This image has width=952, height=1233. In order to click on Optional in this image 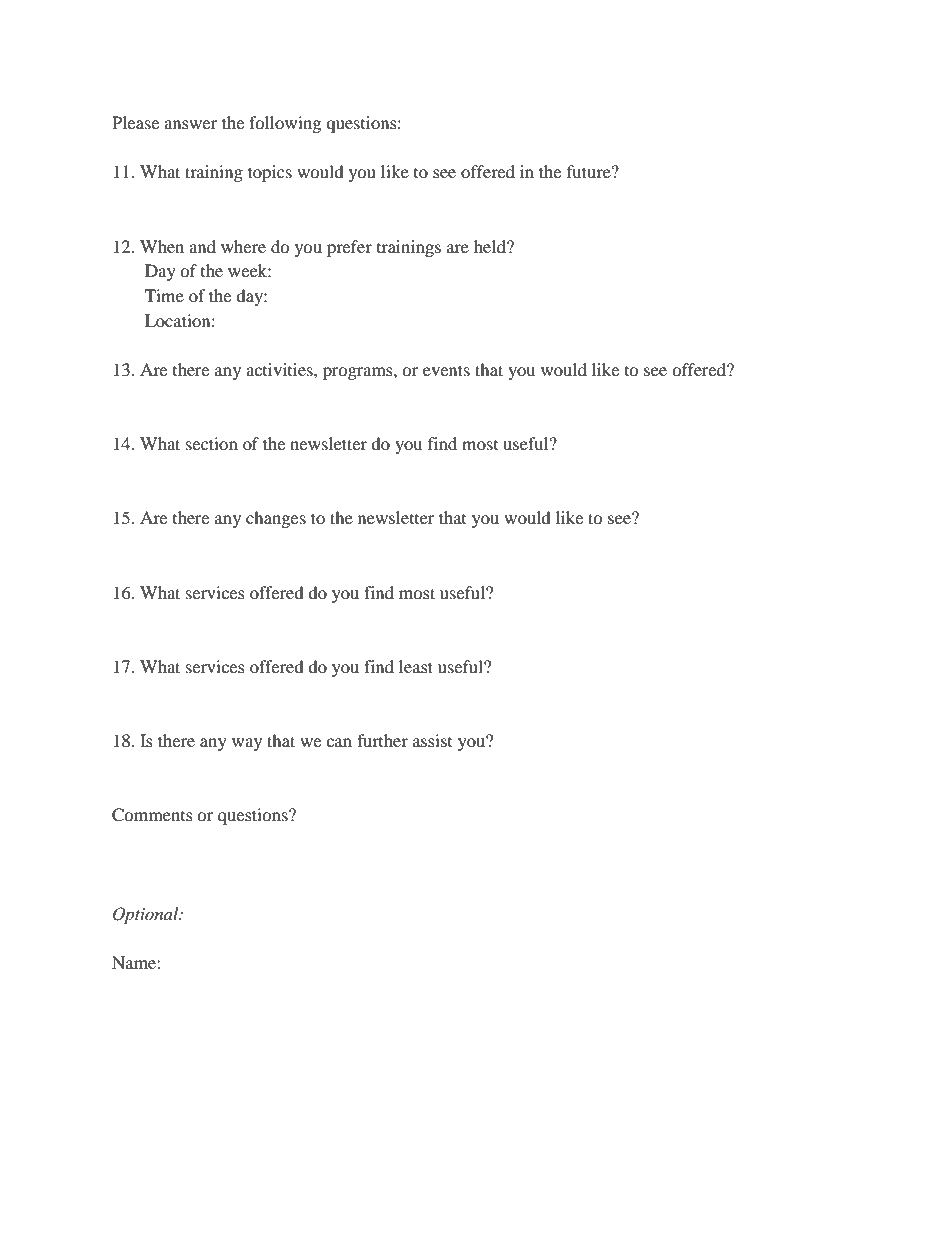, I will do `click(147, 915)`.
